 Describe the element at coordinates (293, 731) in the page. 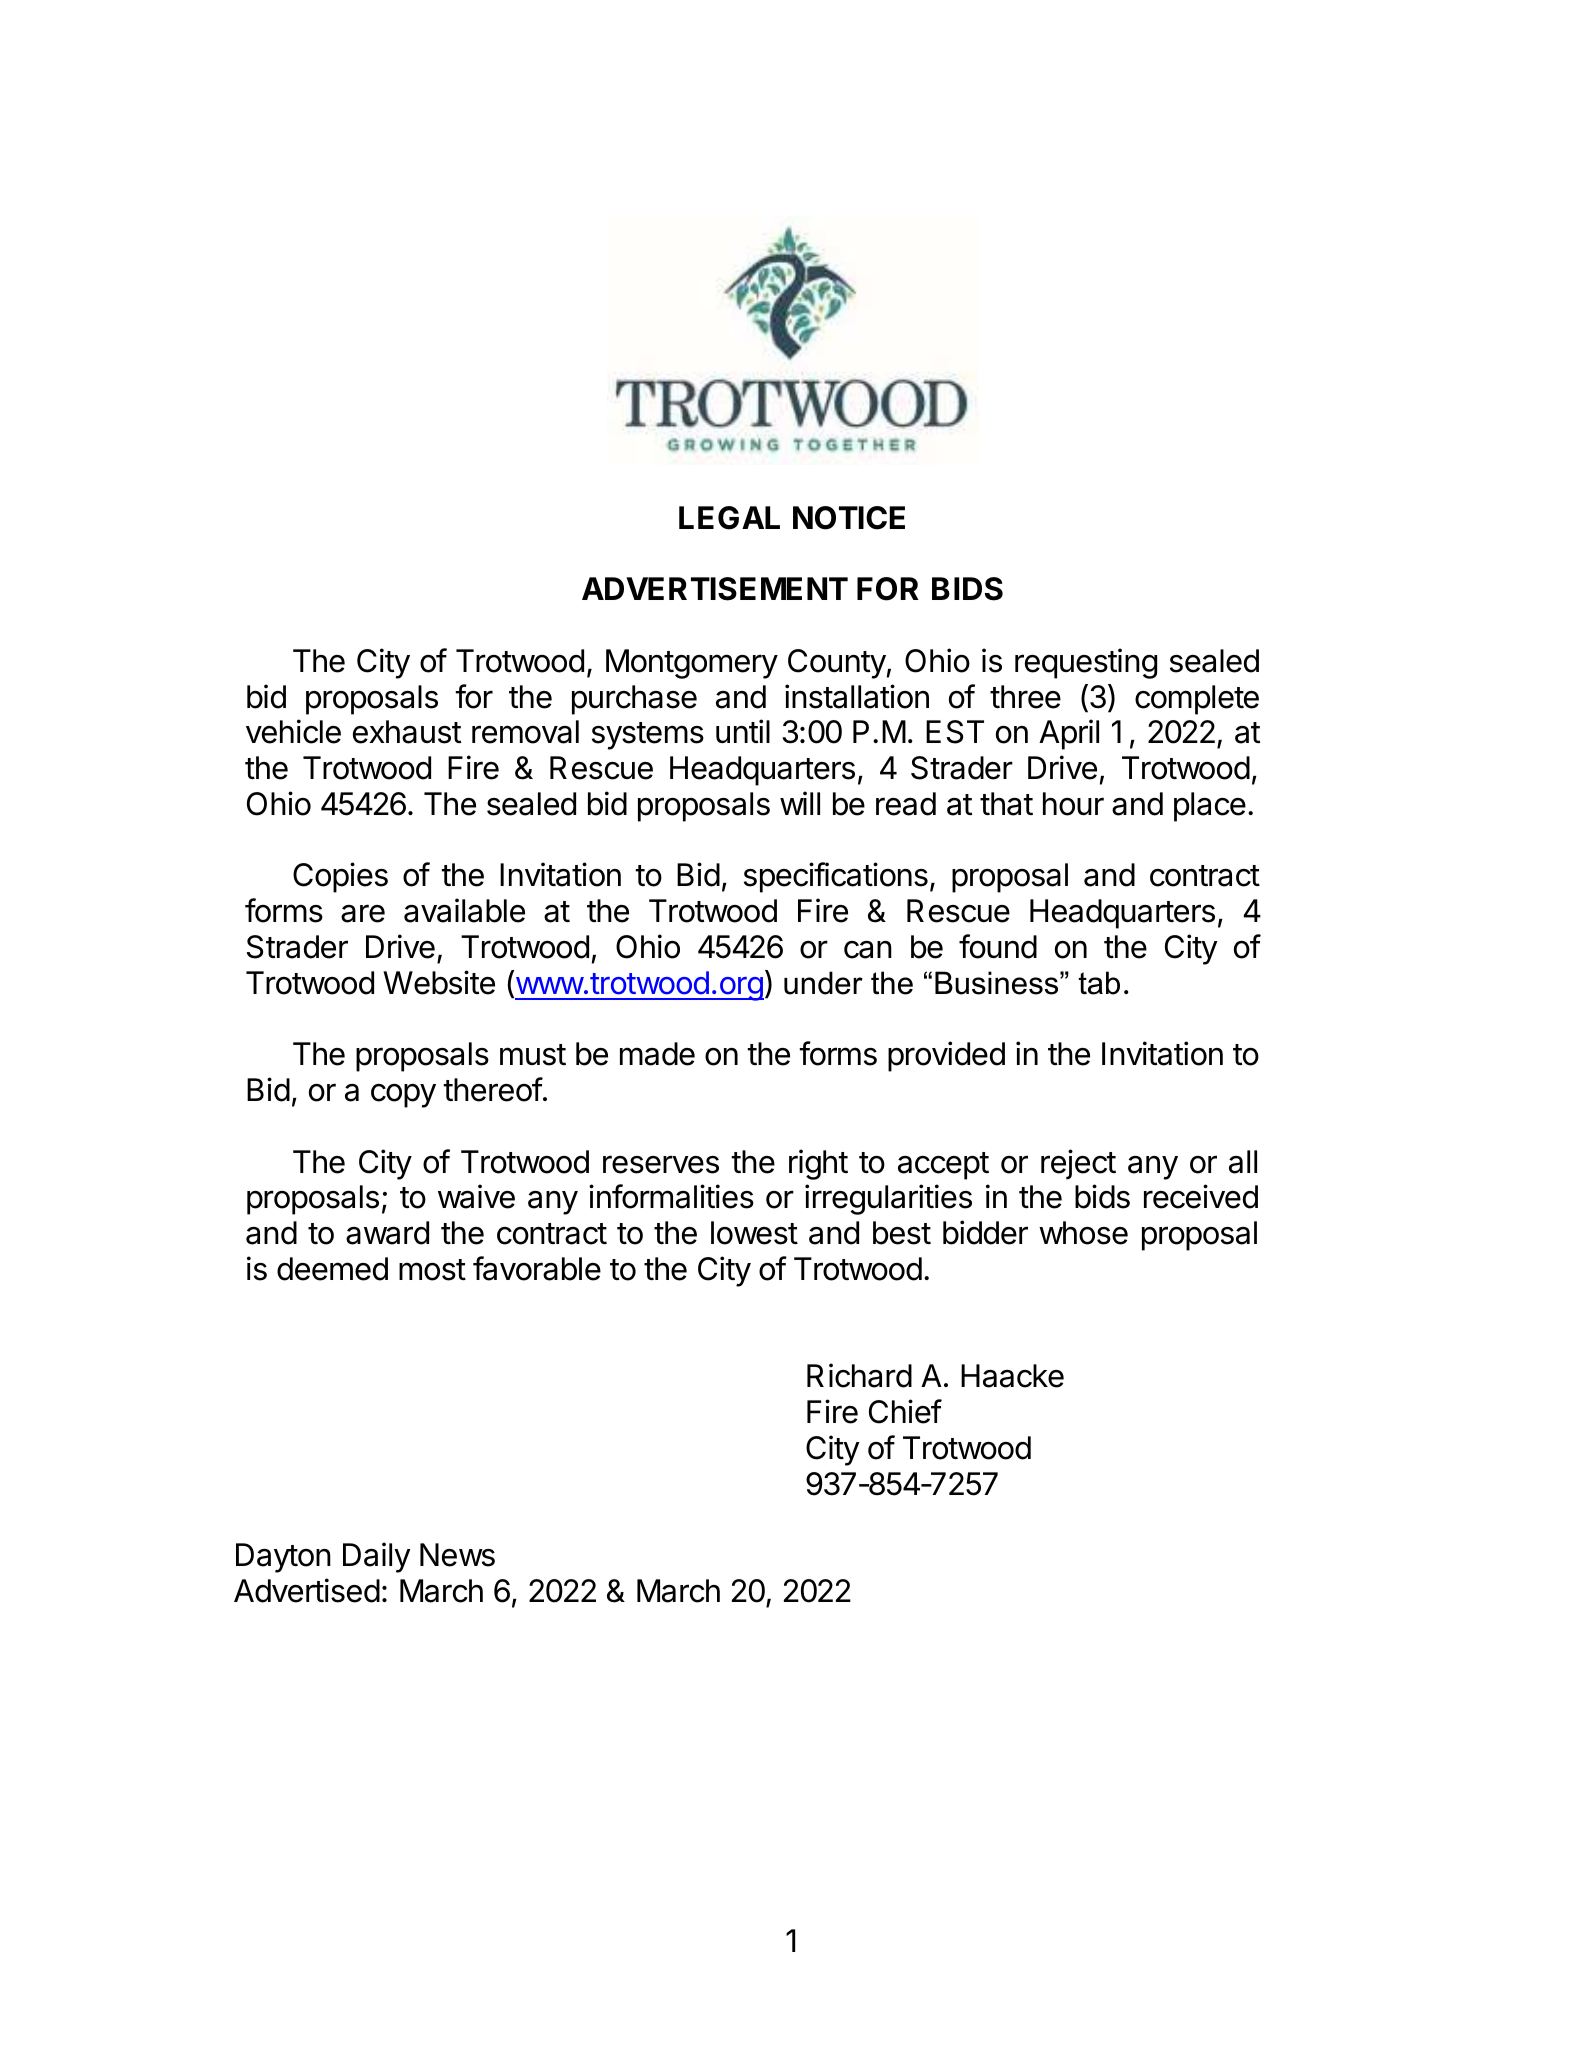

I see `vehicle` at that location.
